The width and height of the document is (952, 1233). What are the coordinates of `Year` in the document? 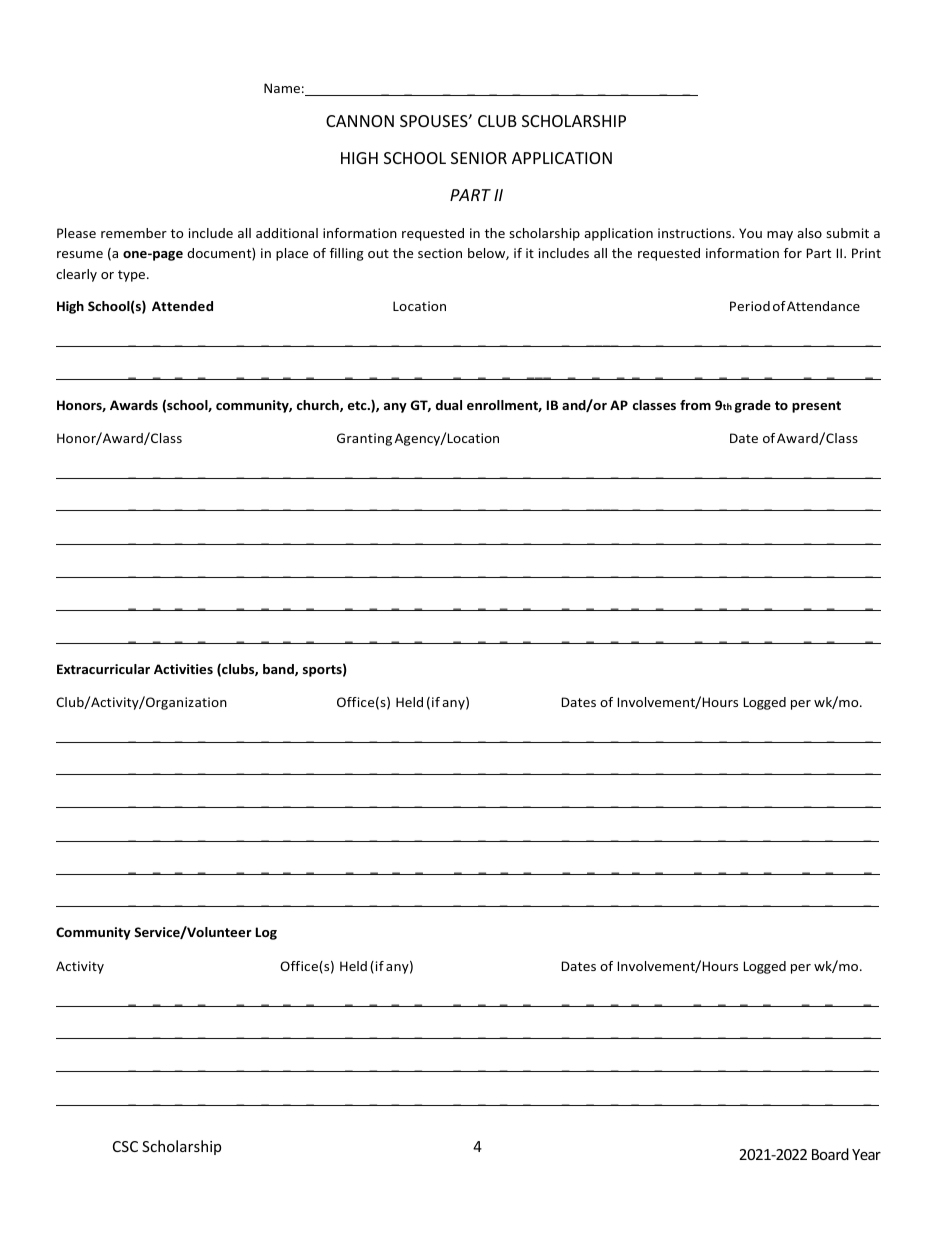 It's located at (866, 1154).
